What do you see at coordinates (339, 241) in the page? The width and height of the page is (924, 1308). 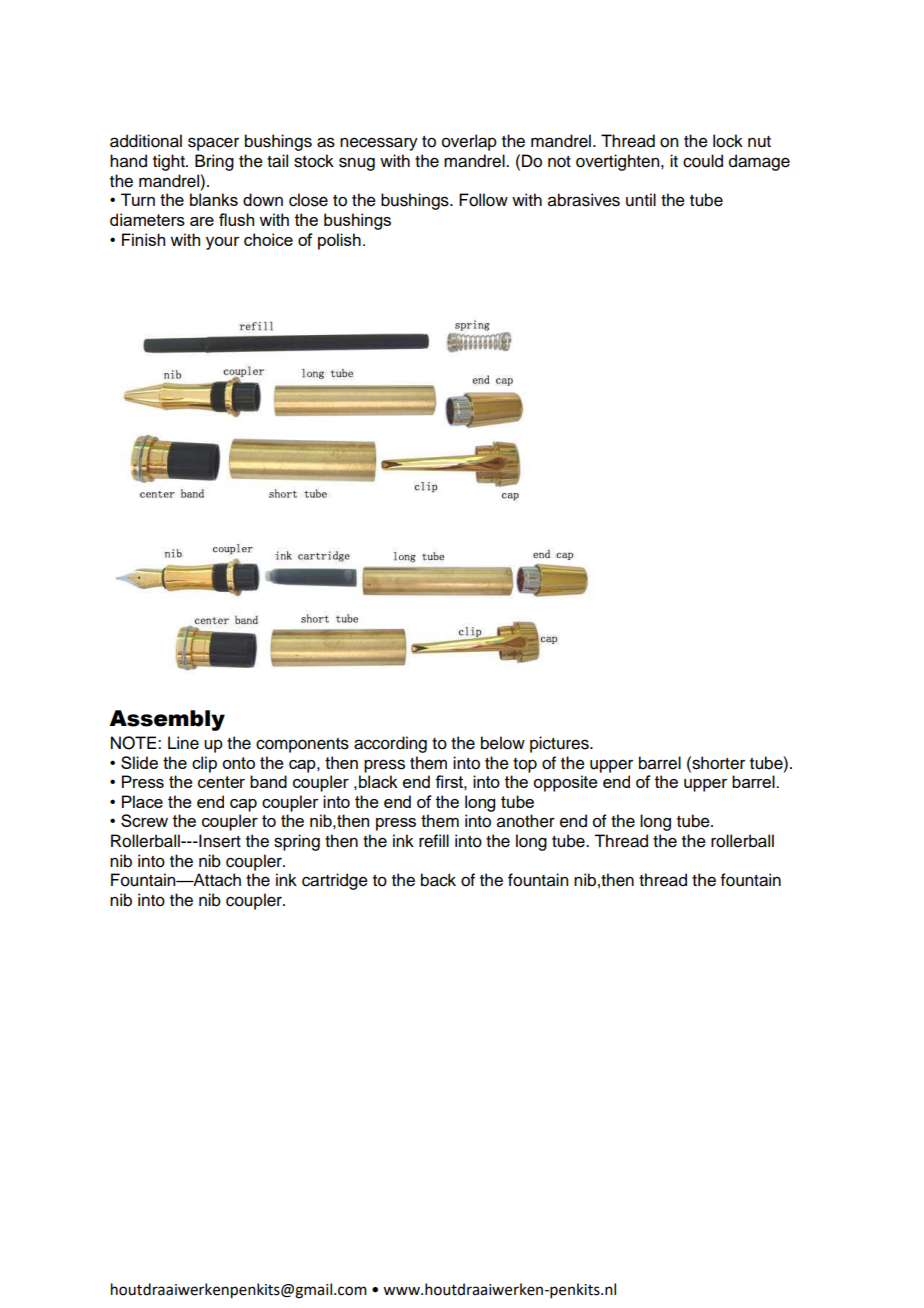 I see `polish` at bounding box center [339, 241].
